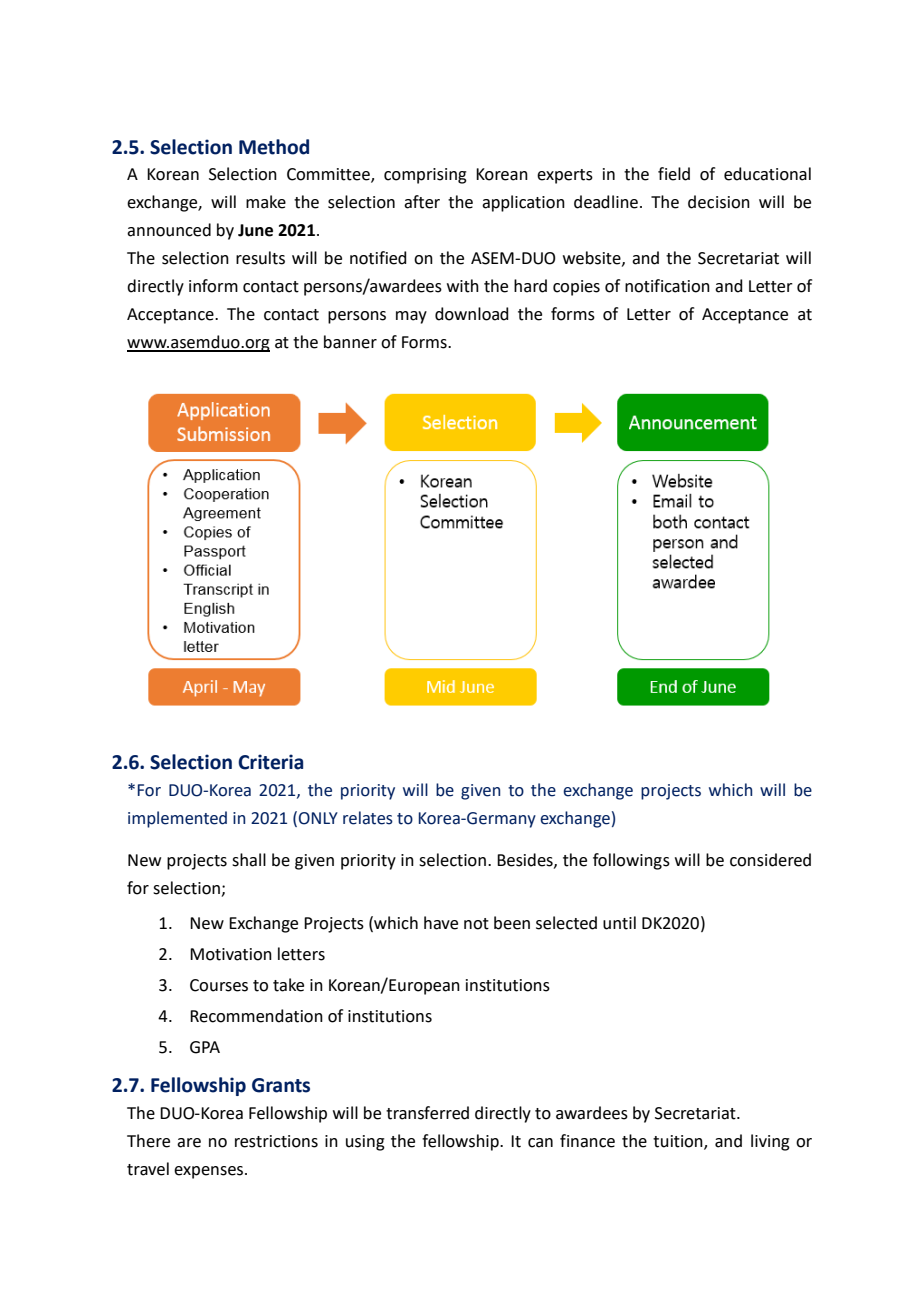 The height and width of the screenshot is (1308, 924). What do you see at coordinates (631, 861) in the screenshot?
I see `followings` at bounding box center [631, 861].
